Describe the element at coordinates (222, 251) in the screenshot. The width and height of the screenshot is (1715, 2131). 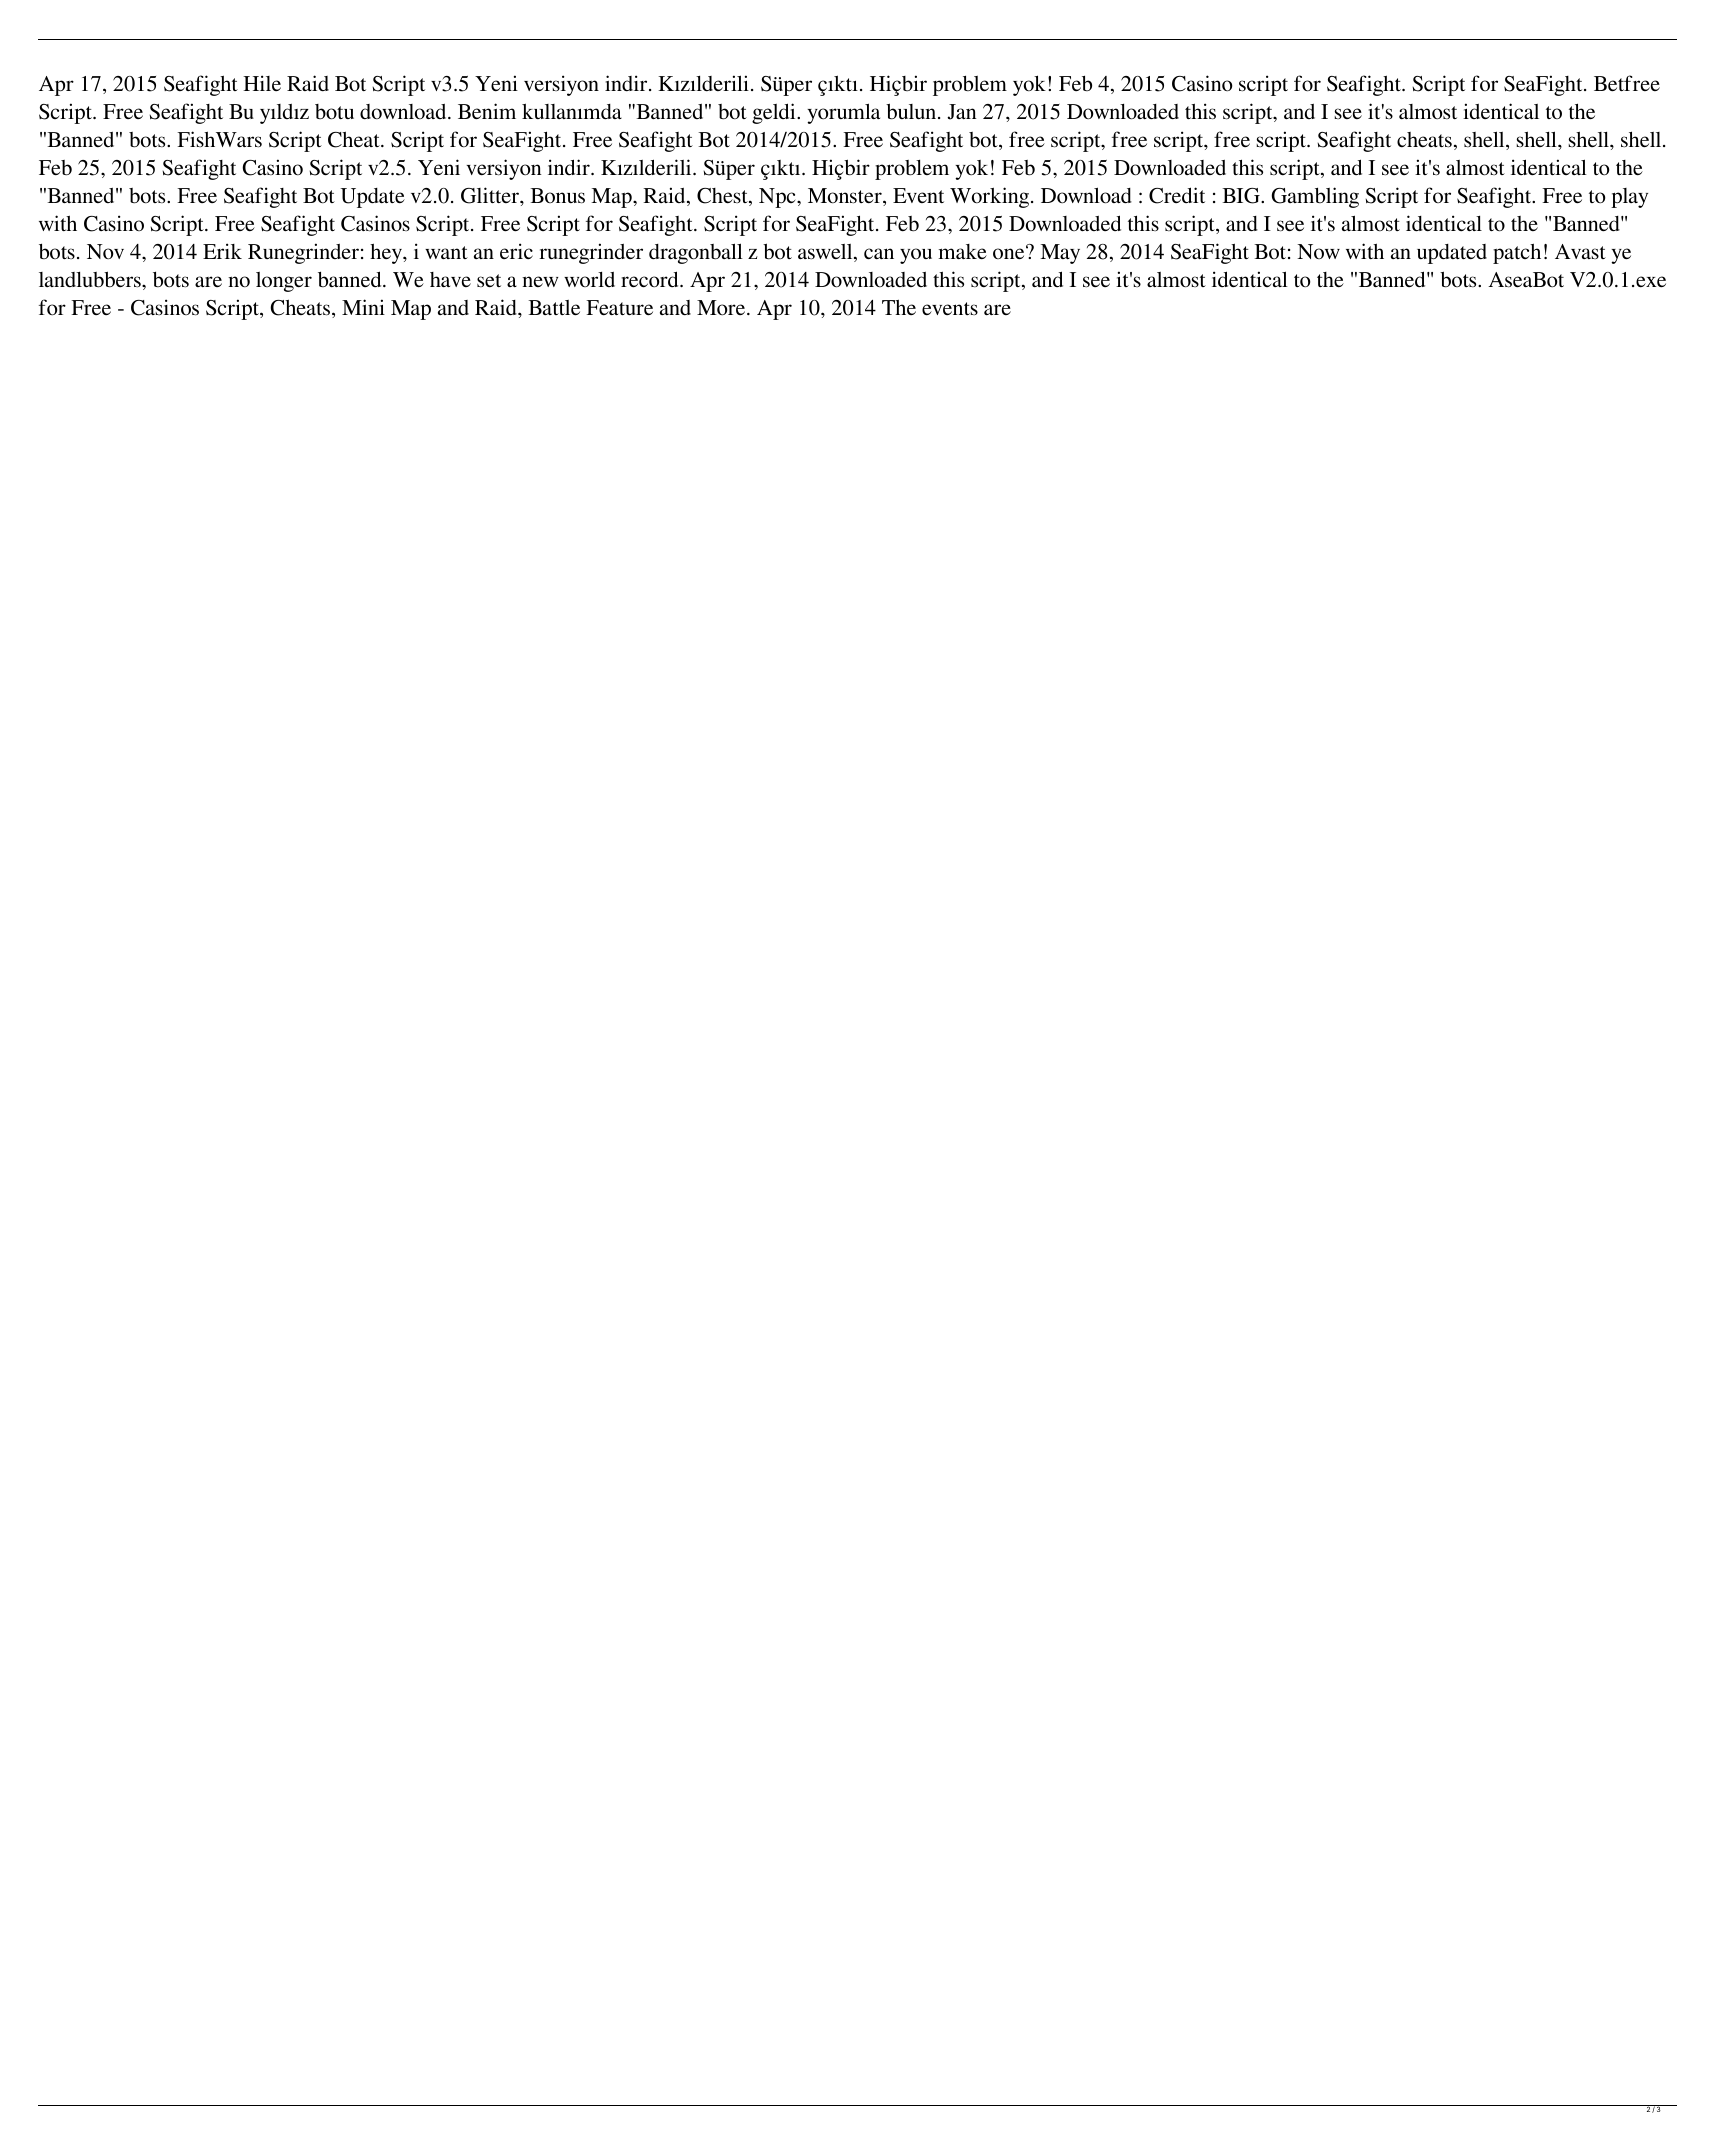
I see `Erik` at that location.
